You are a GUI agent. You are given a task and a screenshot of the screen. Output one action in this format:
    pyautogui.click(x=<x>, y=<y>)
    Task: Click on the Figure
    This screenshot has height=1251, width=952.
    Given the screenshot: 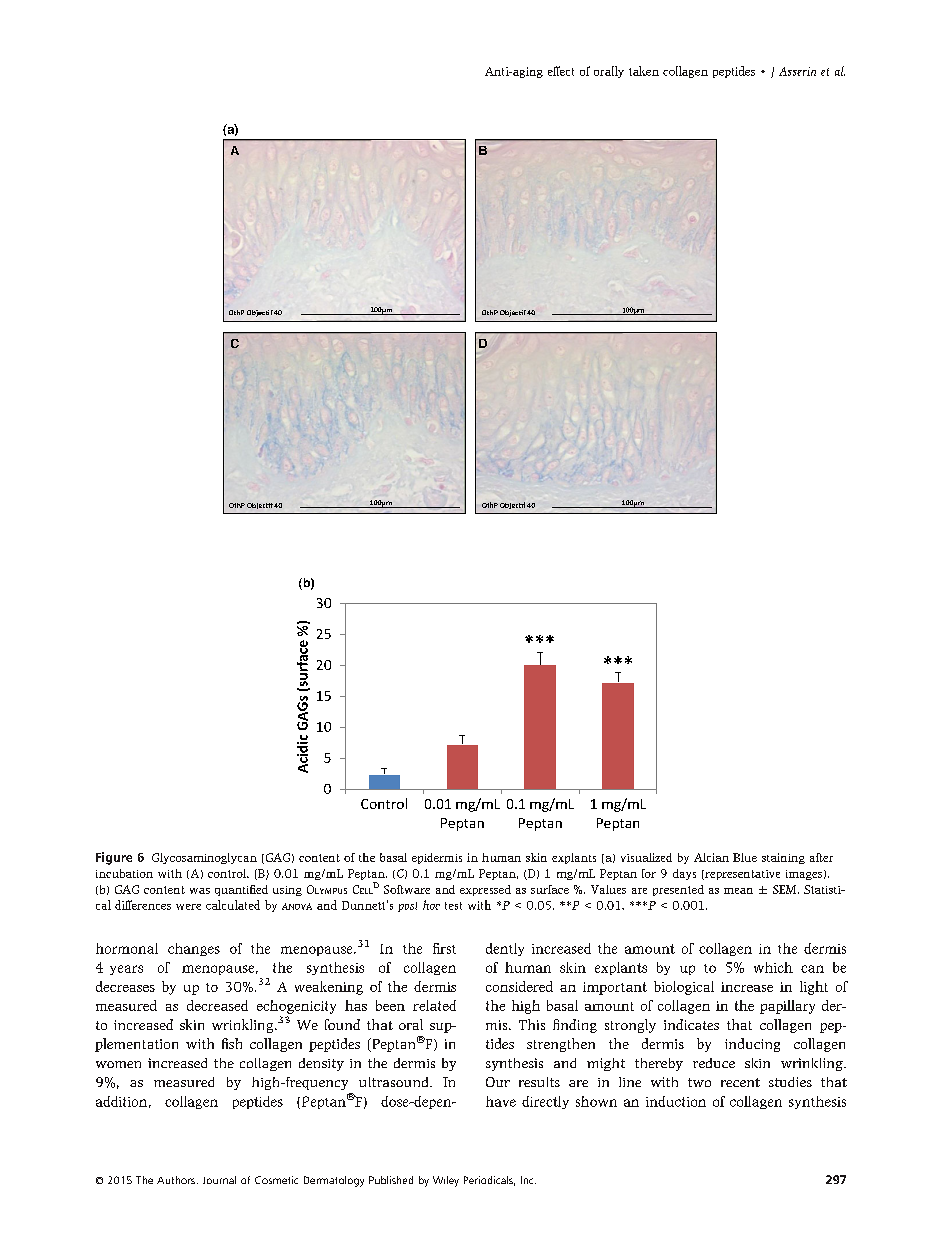 What is the action you would take?
    pyautogui.click(x=114, y=858)
